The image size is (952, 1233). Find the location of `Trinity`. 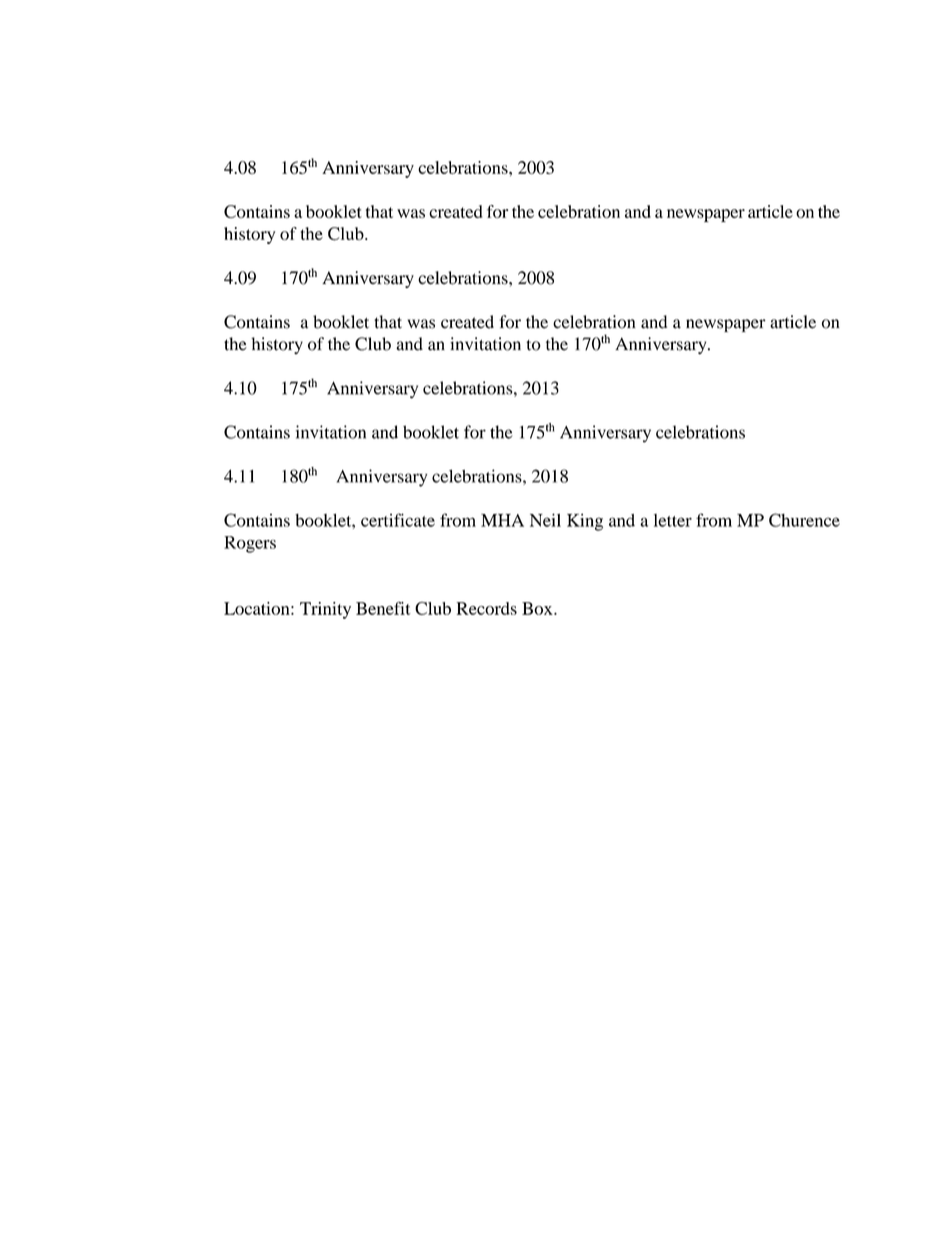

Trinity is located at coordinates (325, 610).
